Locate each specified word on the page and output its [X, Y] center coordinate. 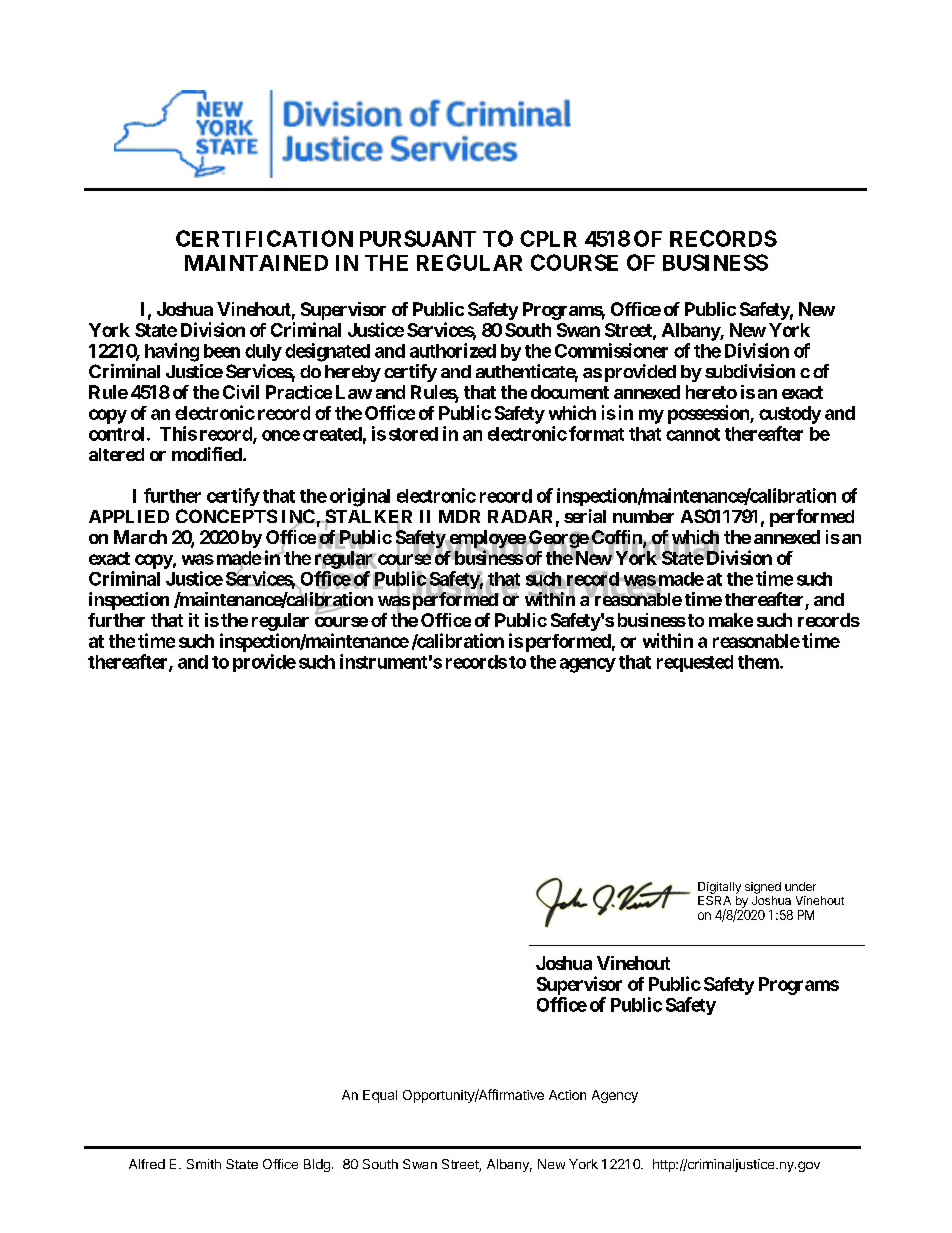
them [758, 662]
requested [695, 663]
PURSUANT [418, 238]
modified [208, 454]
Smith [204, 1164]
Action [567, 1095]
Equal [380, 1096]
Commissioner [611, 350]
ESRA [714, 899]
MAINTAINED [256, 263]
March [140, 537]
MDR [459, 516]
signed [763, 888]
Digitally [719, 888]
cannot [693, 434]
